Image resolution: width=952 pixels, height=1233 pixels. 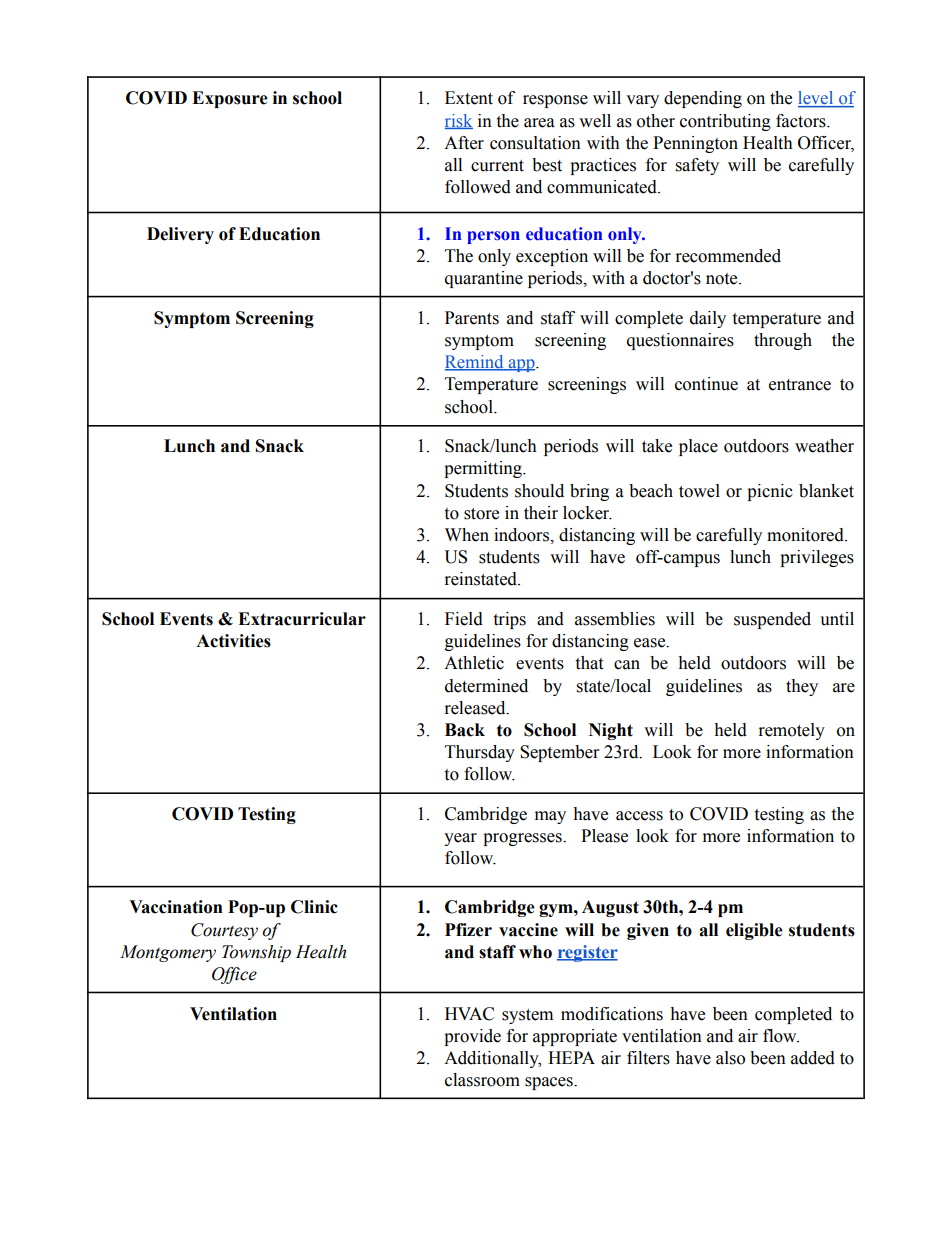 I want to click on progresses, so click(x=523, y=839).
